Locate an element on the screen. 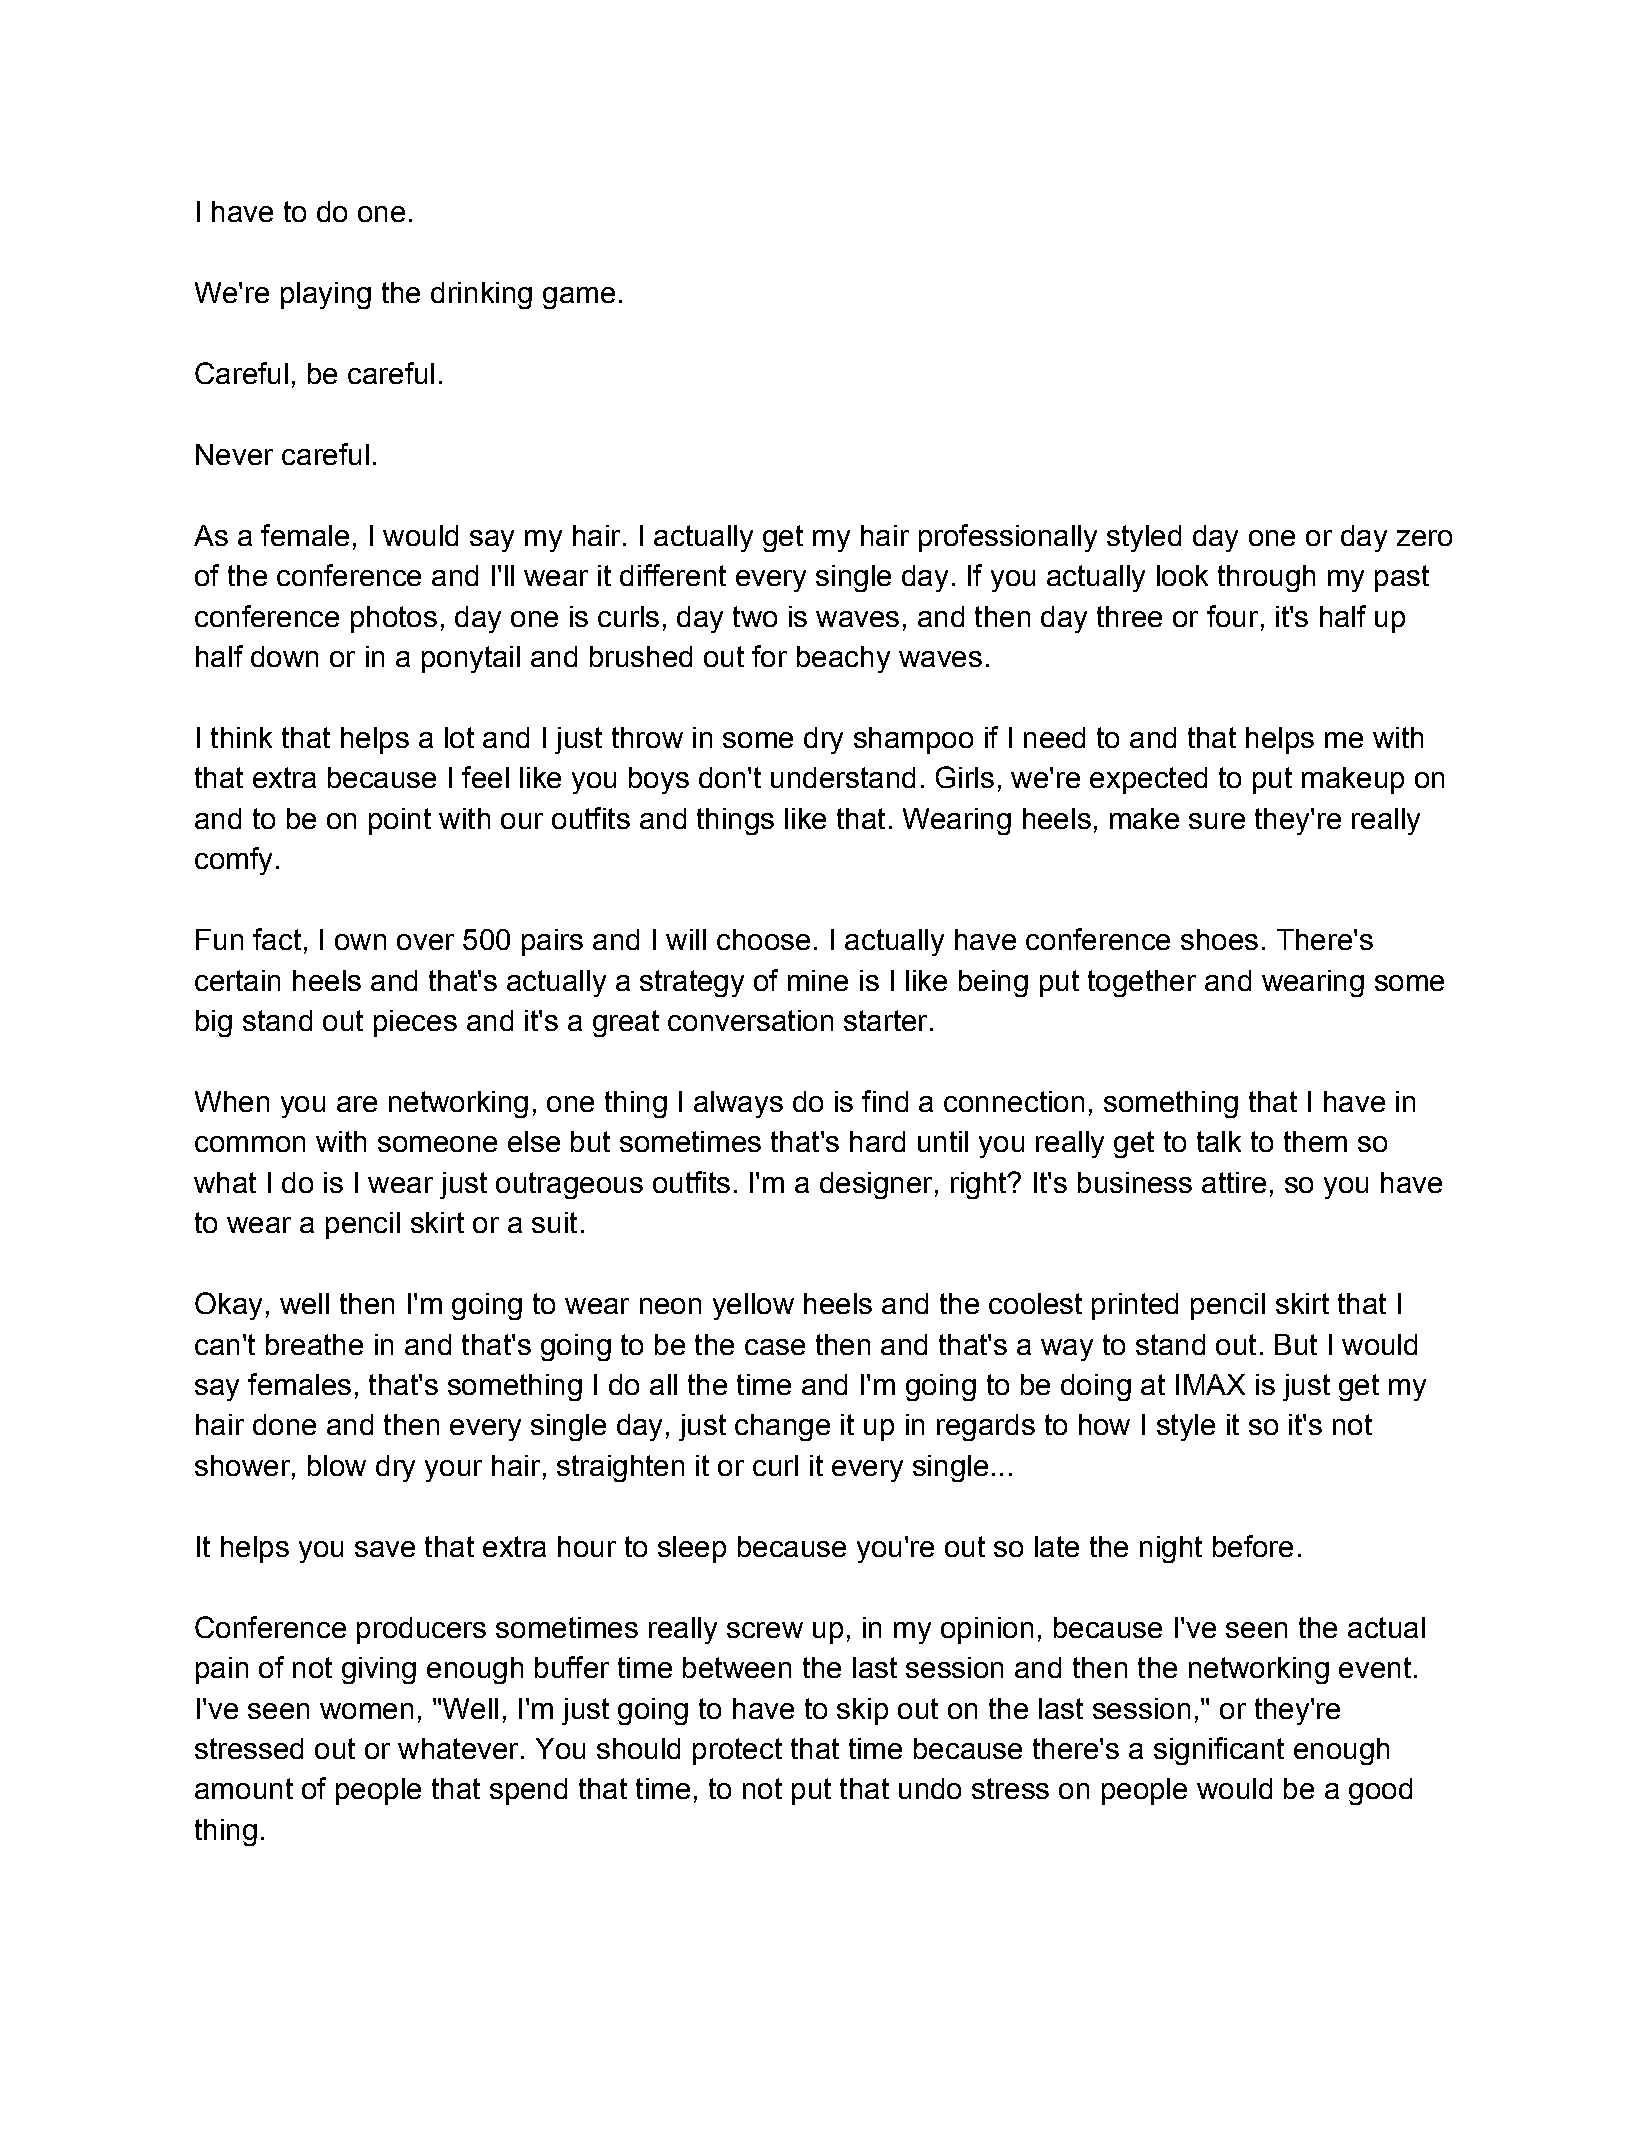 The image size is (1649, 2135). playing is located at coordinates (326, 295).
